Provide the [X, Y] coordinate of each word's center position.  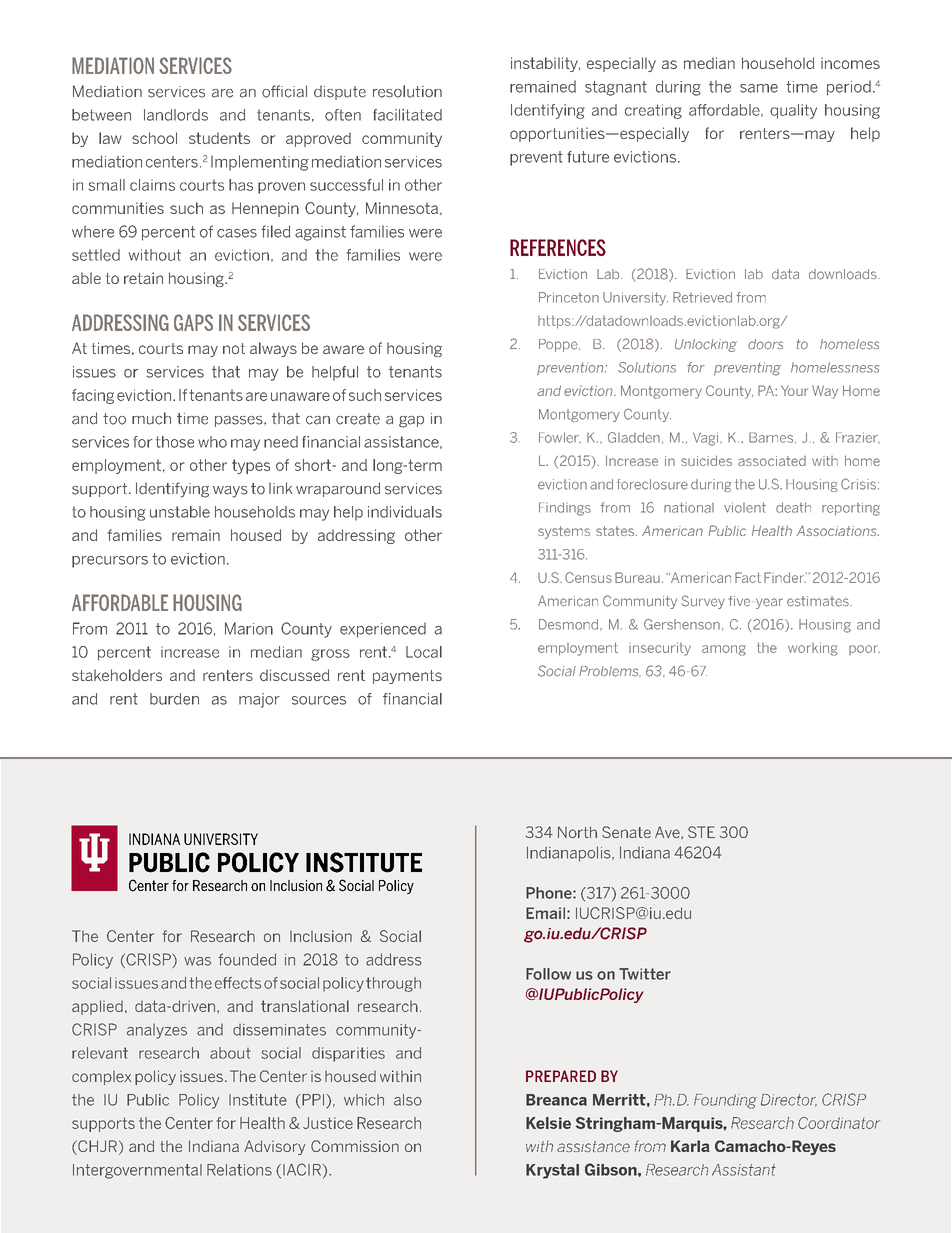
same [759, 88]
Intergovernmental [137, 1171]
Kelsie [548, 1123]
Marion [249, 628]
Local [424, 652]
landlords [176, 115]
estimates [819, 601]
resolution [407, 91]
